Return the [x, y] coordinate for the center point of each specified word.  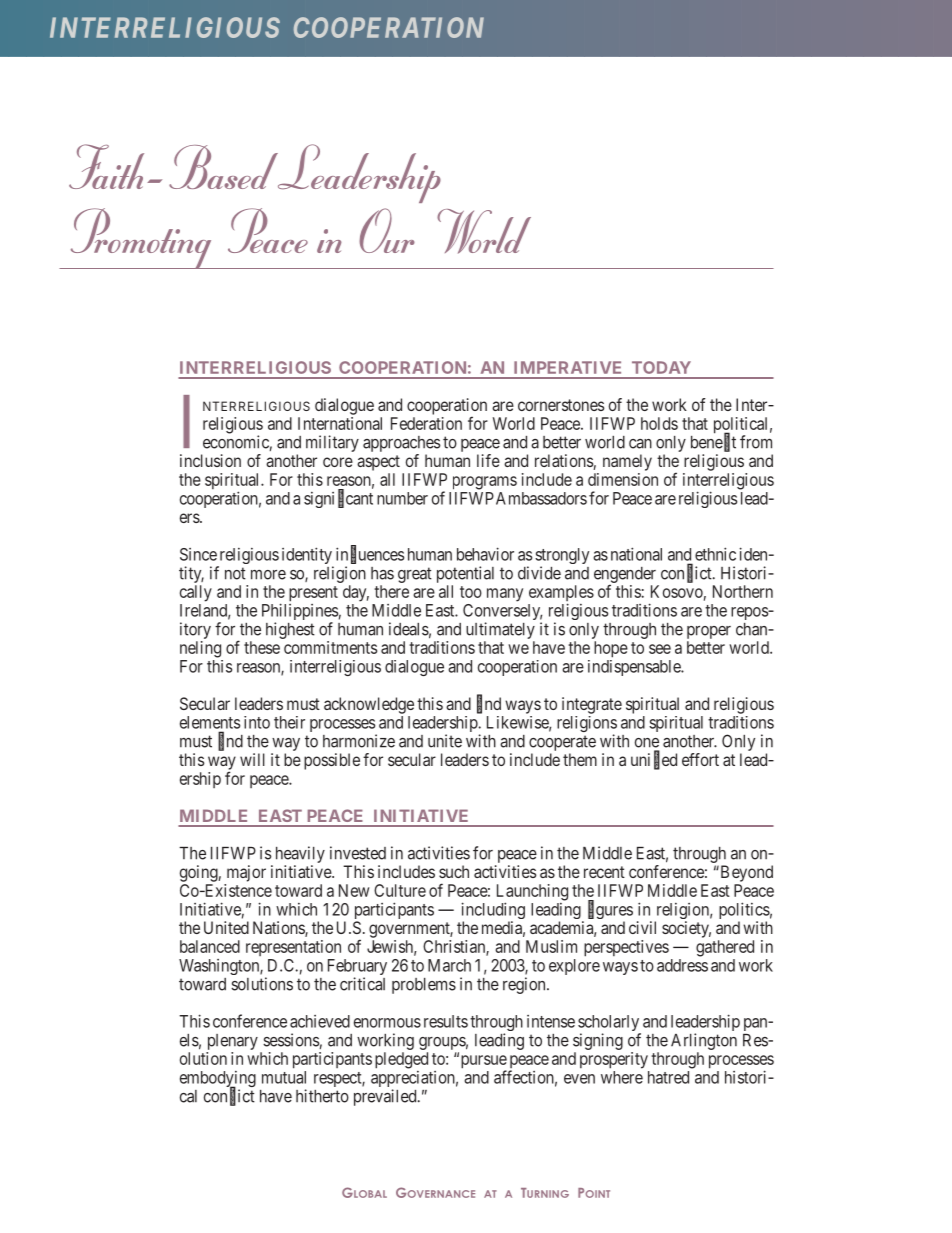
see [660, 649]
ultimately [500, 630]
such [454, 871]
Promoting [141, 238]
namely [627, 462]
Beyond [745, 873]
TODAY [661, 367]
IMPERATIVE [567, 367]
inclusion [210, 460]
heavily [298, 856]
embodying [218, 1080]
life [488, 460]
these [262, 647]
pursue [482, 1063]
